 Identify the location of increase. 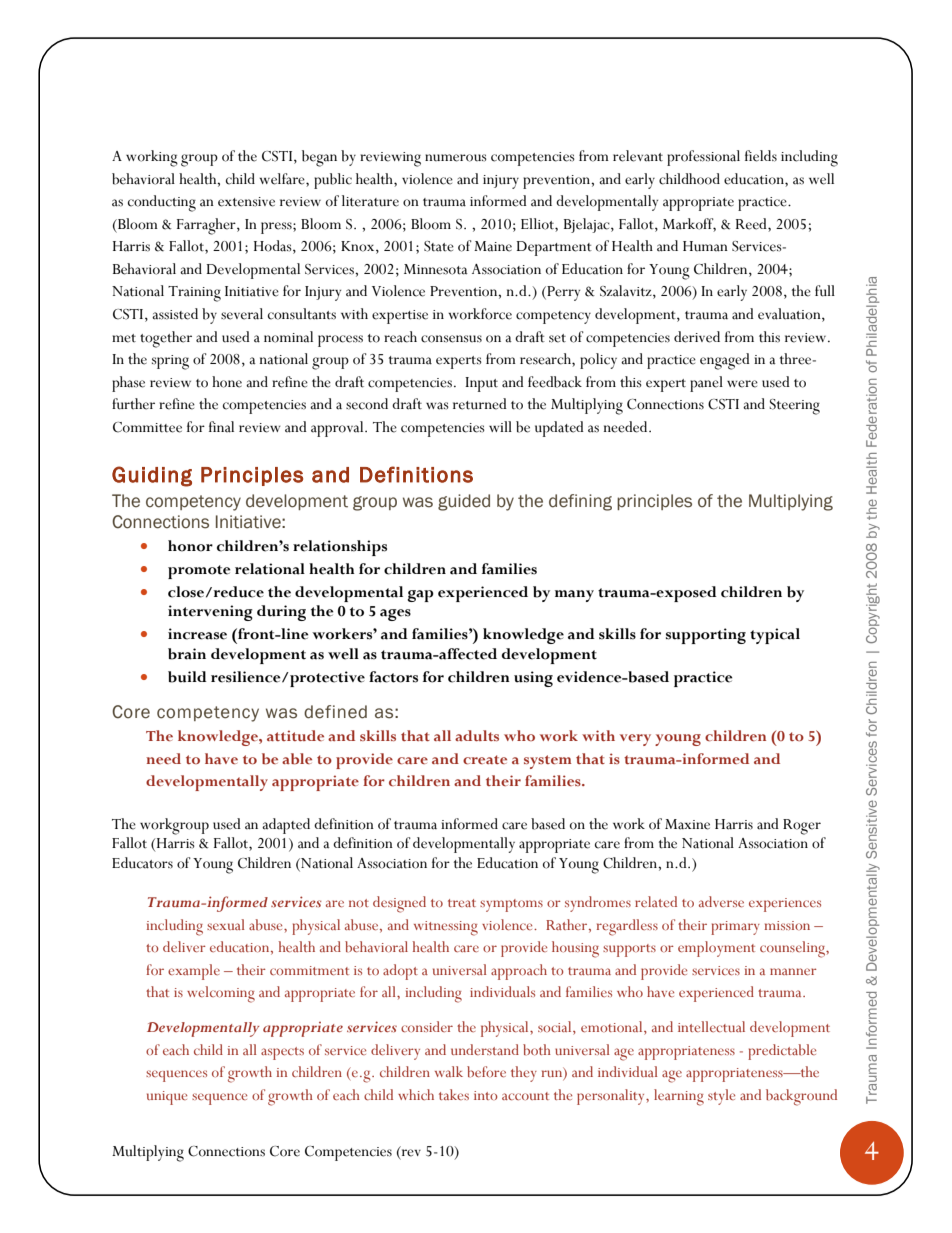
(197, 634).
